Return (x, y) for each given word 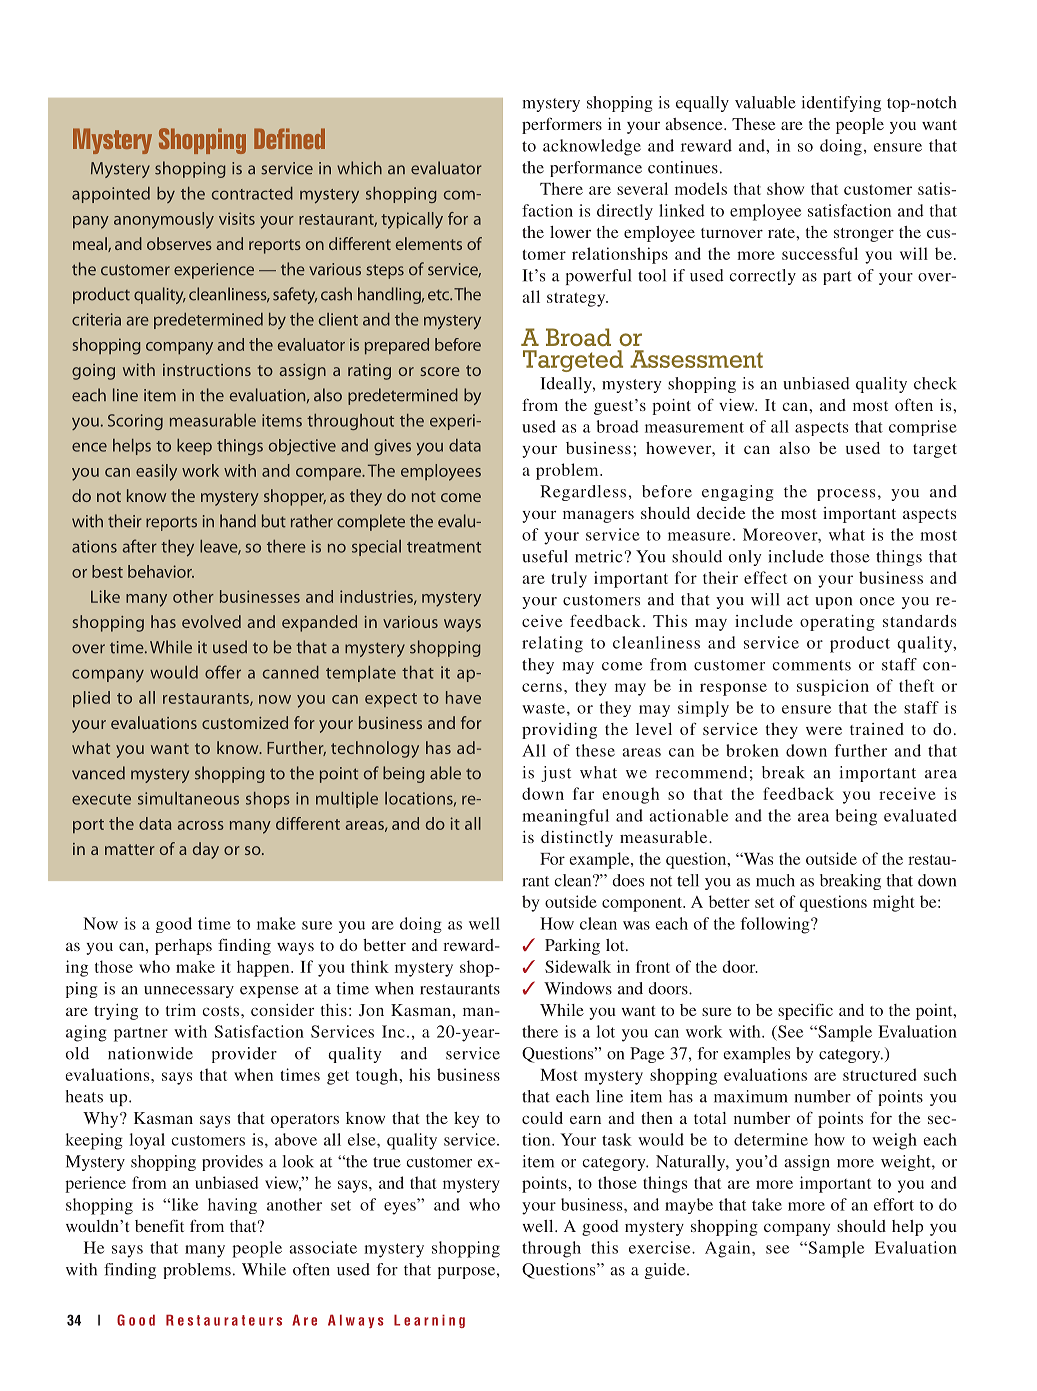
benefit (159, 1225)
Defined (289, 138)
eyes (400, 1208)
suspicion (833, 687)
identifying (841, 104)
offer (223, 672)
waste (543, 708)
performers (562, 125)
